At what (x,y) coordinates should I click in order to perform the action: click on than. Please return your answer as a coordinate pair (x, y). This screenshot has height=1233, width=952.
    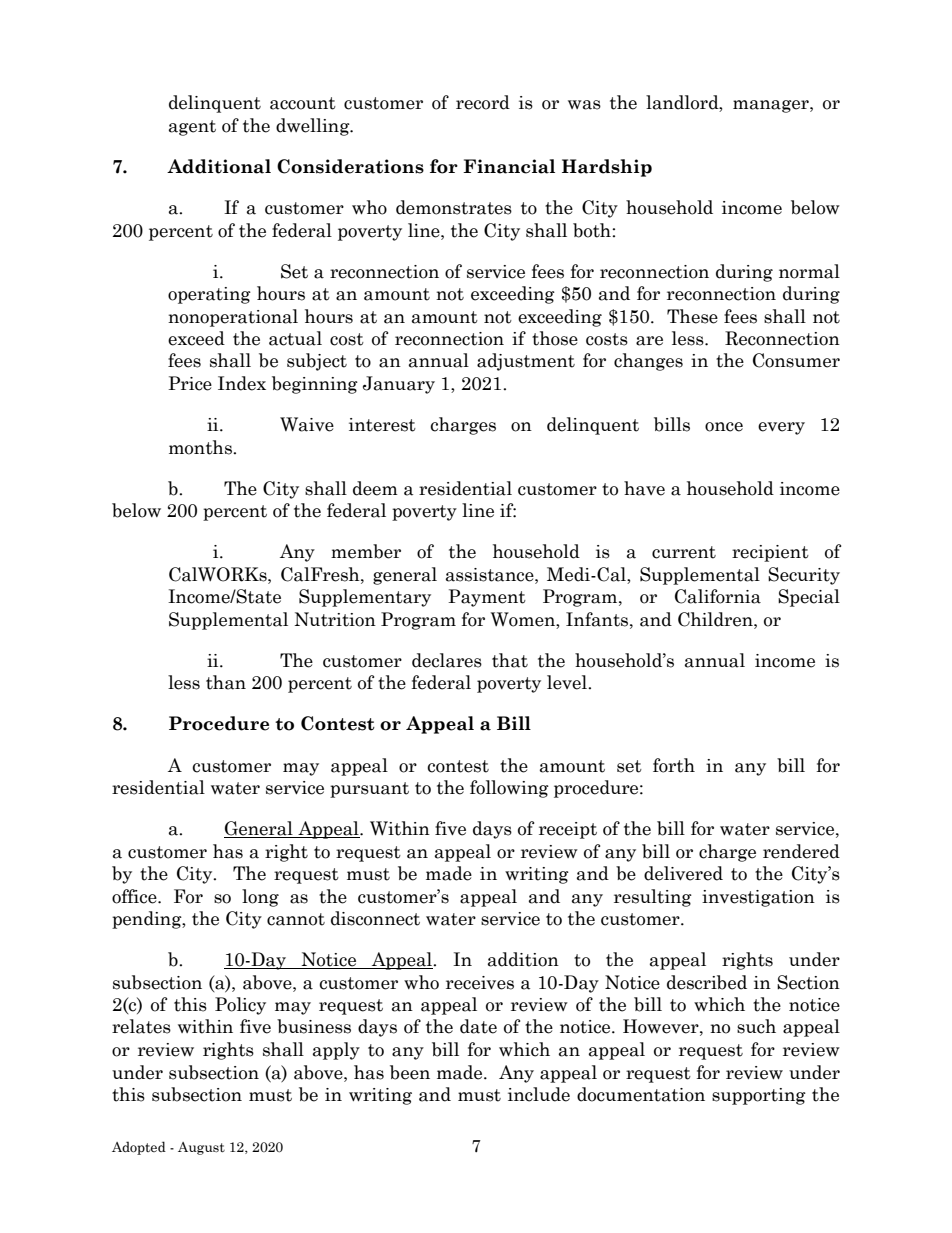
    Looking at the image, I should click on (226, 682).
